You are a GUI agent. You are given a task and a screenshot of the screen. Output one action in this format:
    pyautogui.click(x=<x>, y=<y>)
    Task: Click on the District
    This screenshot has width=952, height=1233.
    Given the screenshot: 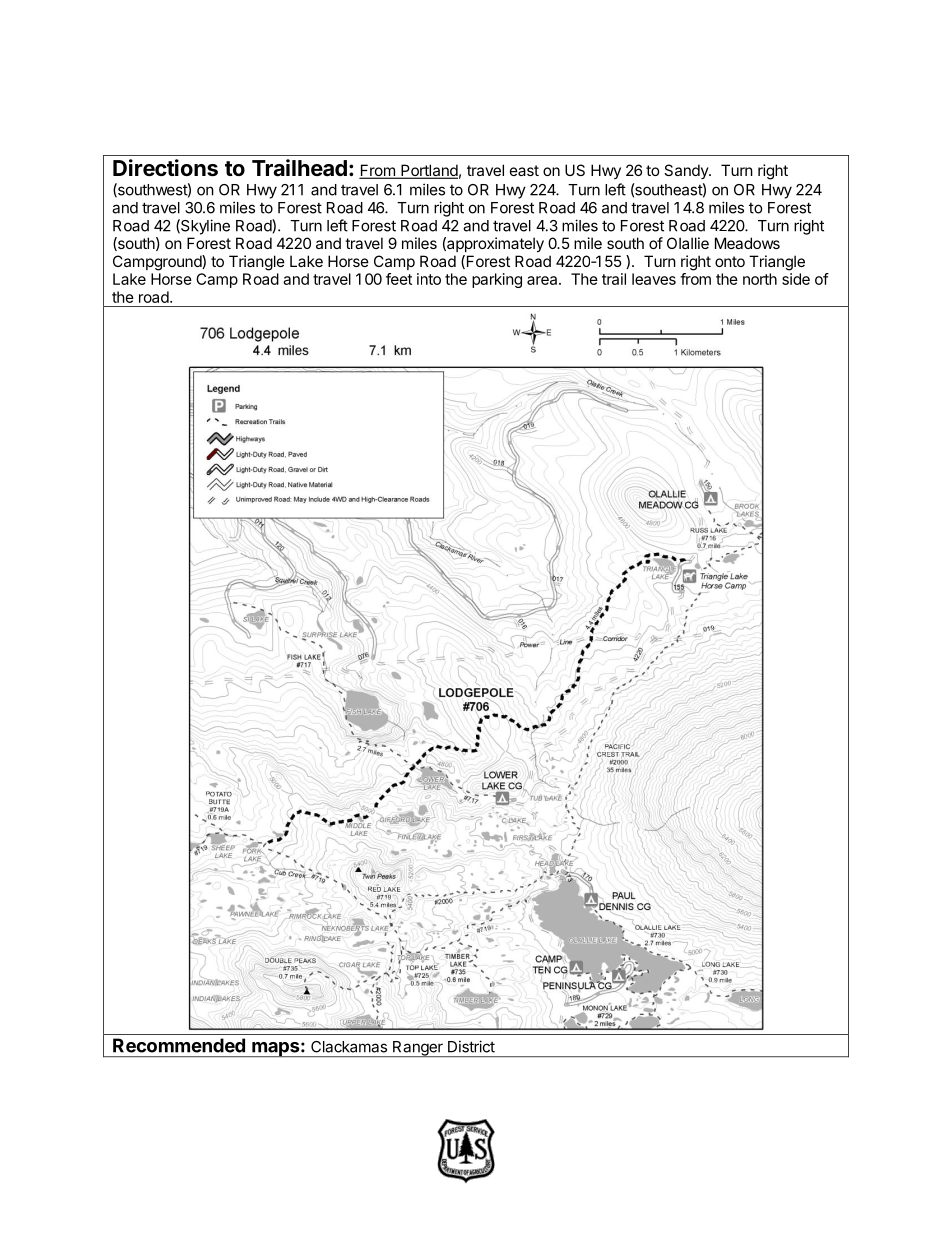 What is the action you would take?
    pyautogui.click(x=471, y=1046)
